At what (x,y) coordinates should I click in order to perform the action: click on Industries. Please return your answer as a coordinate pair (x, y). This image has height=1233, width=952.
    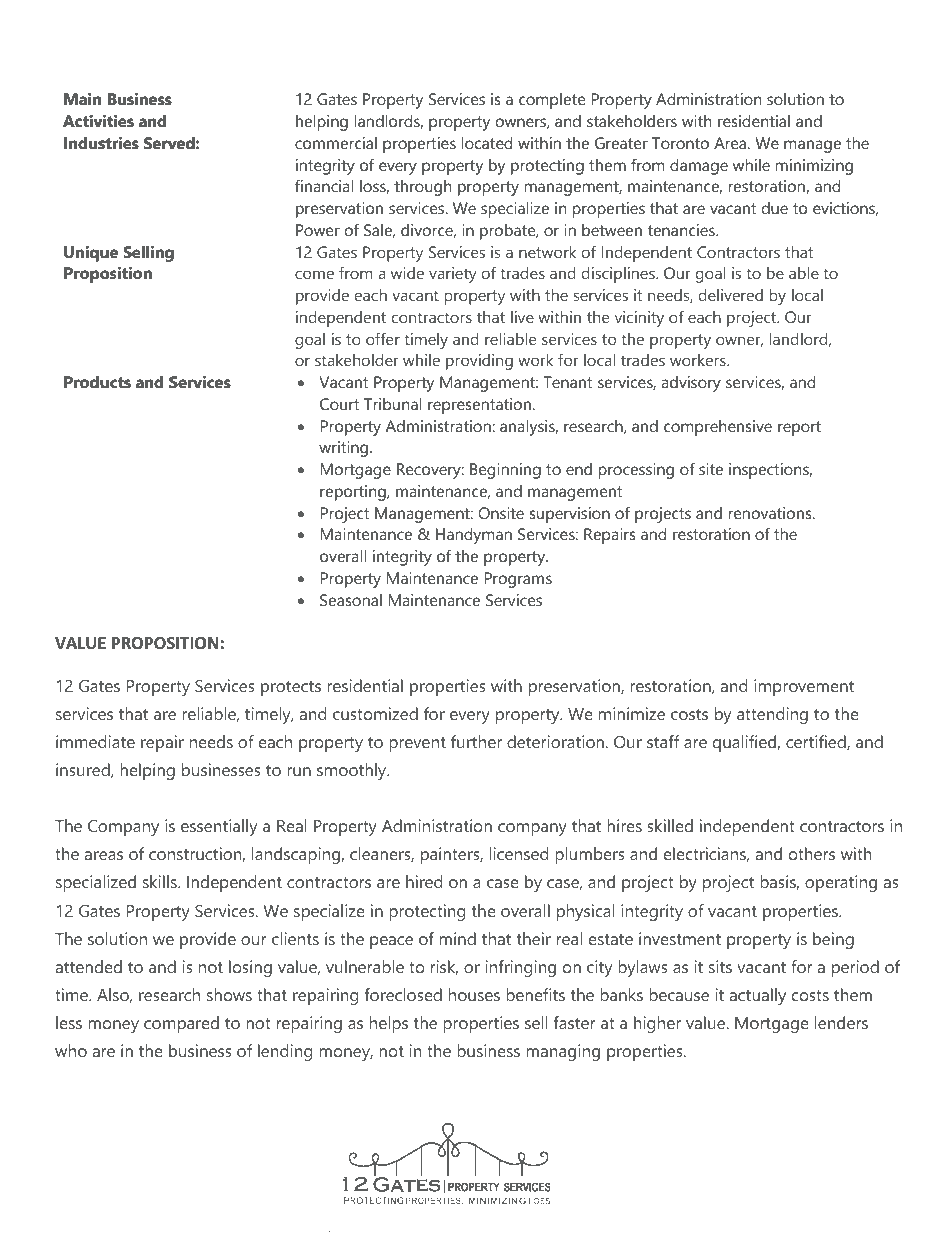
    Looking at the image, I should click on (101, 143).
